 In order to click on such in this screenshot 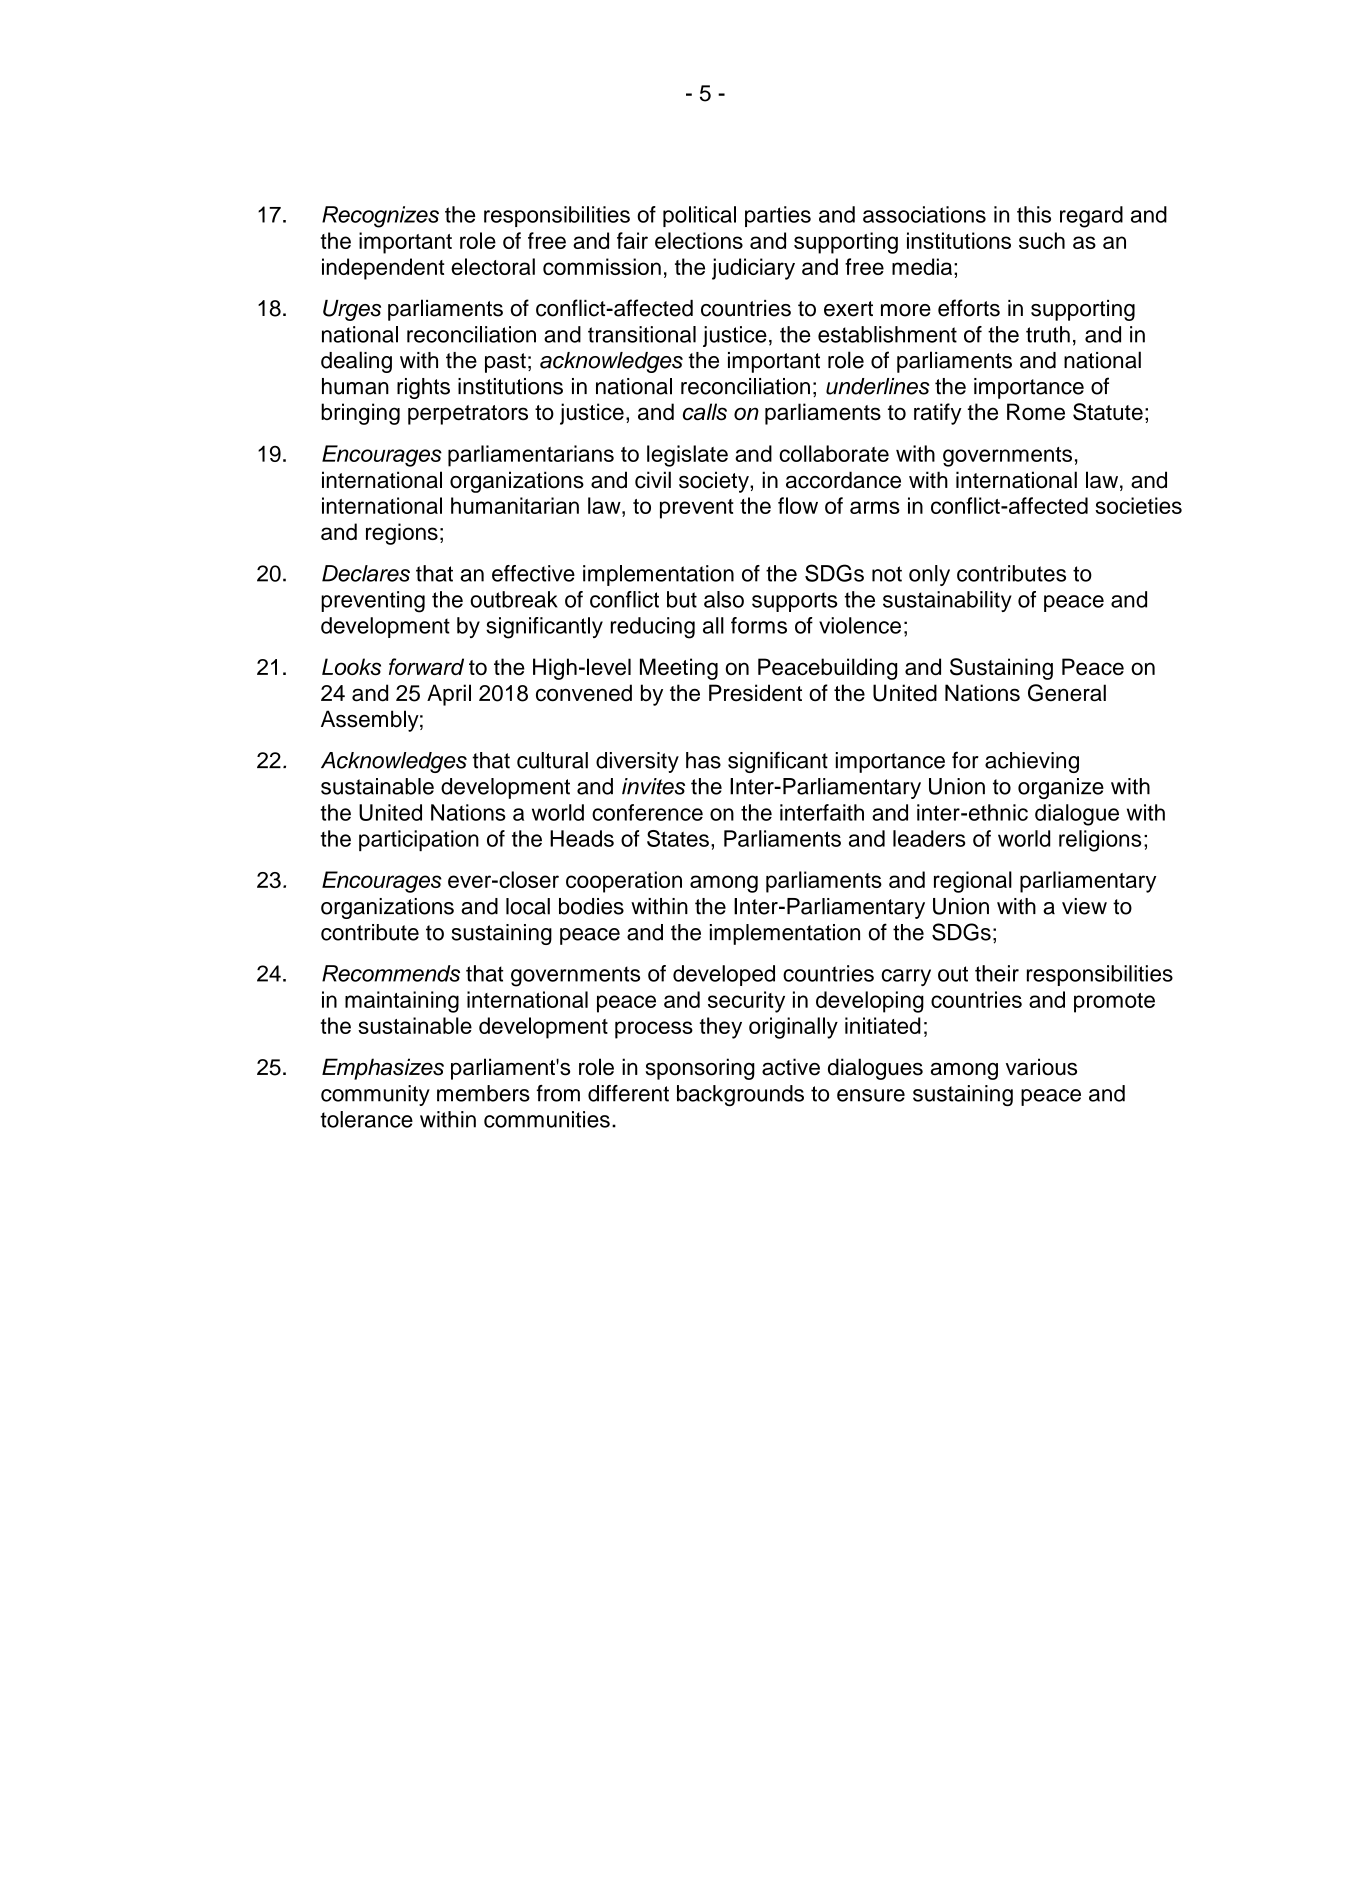, I will do `click(1042, 240)`.
